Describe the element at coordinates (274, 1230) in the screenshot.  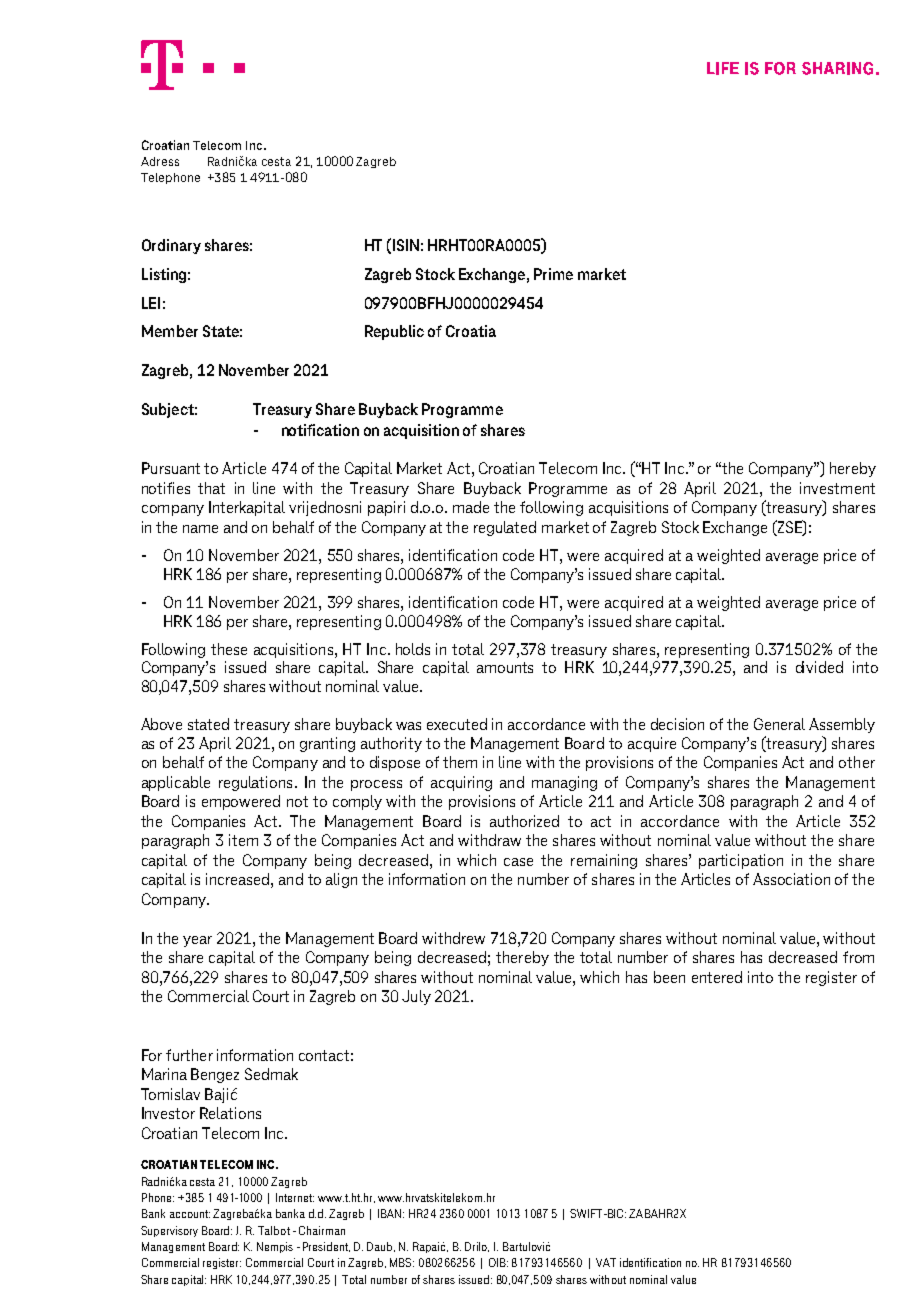
I see `Talbot` at that location.
